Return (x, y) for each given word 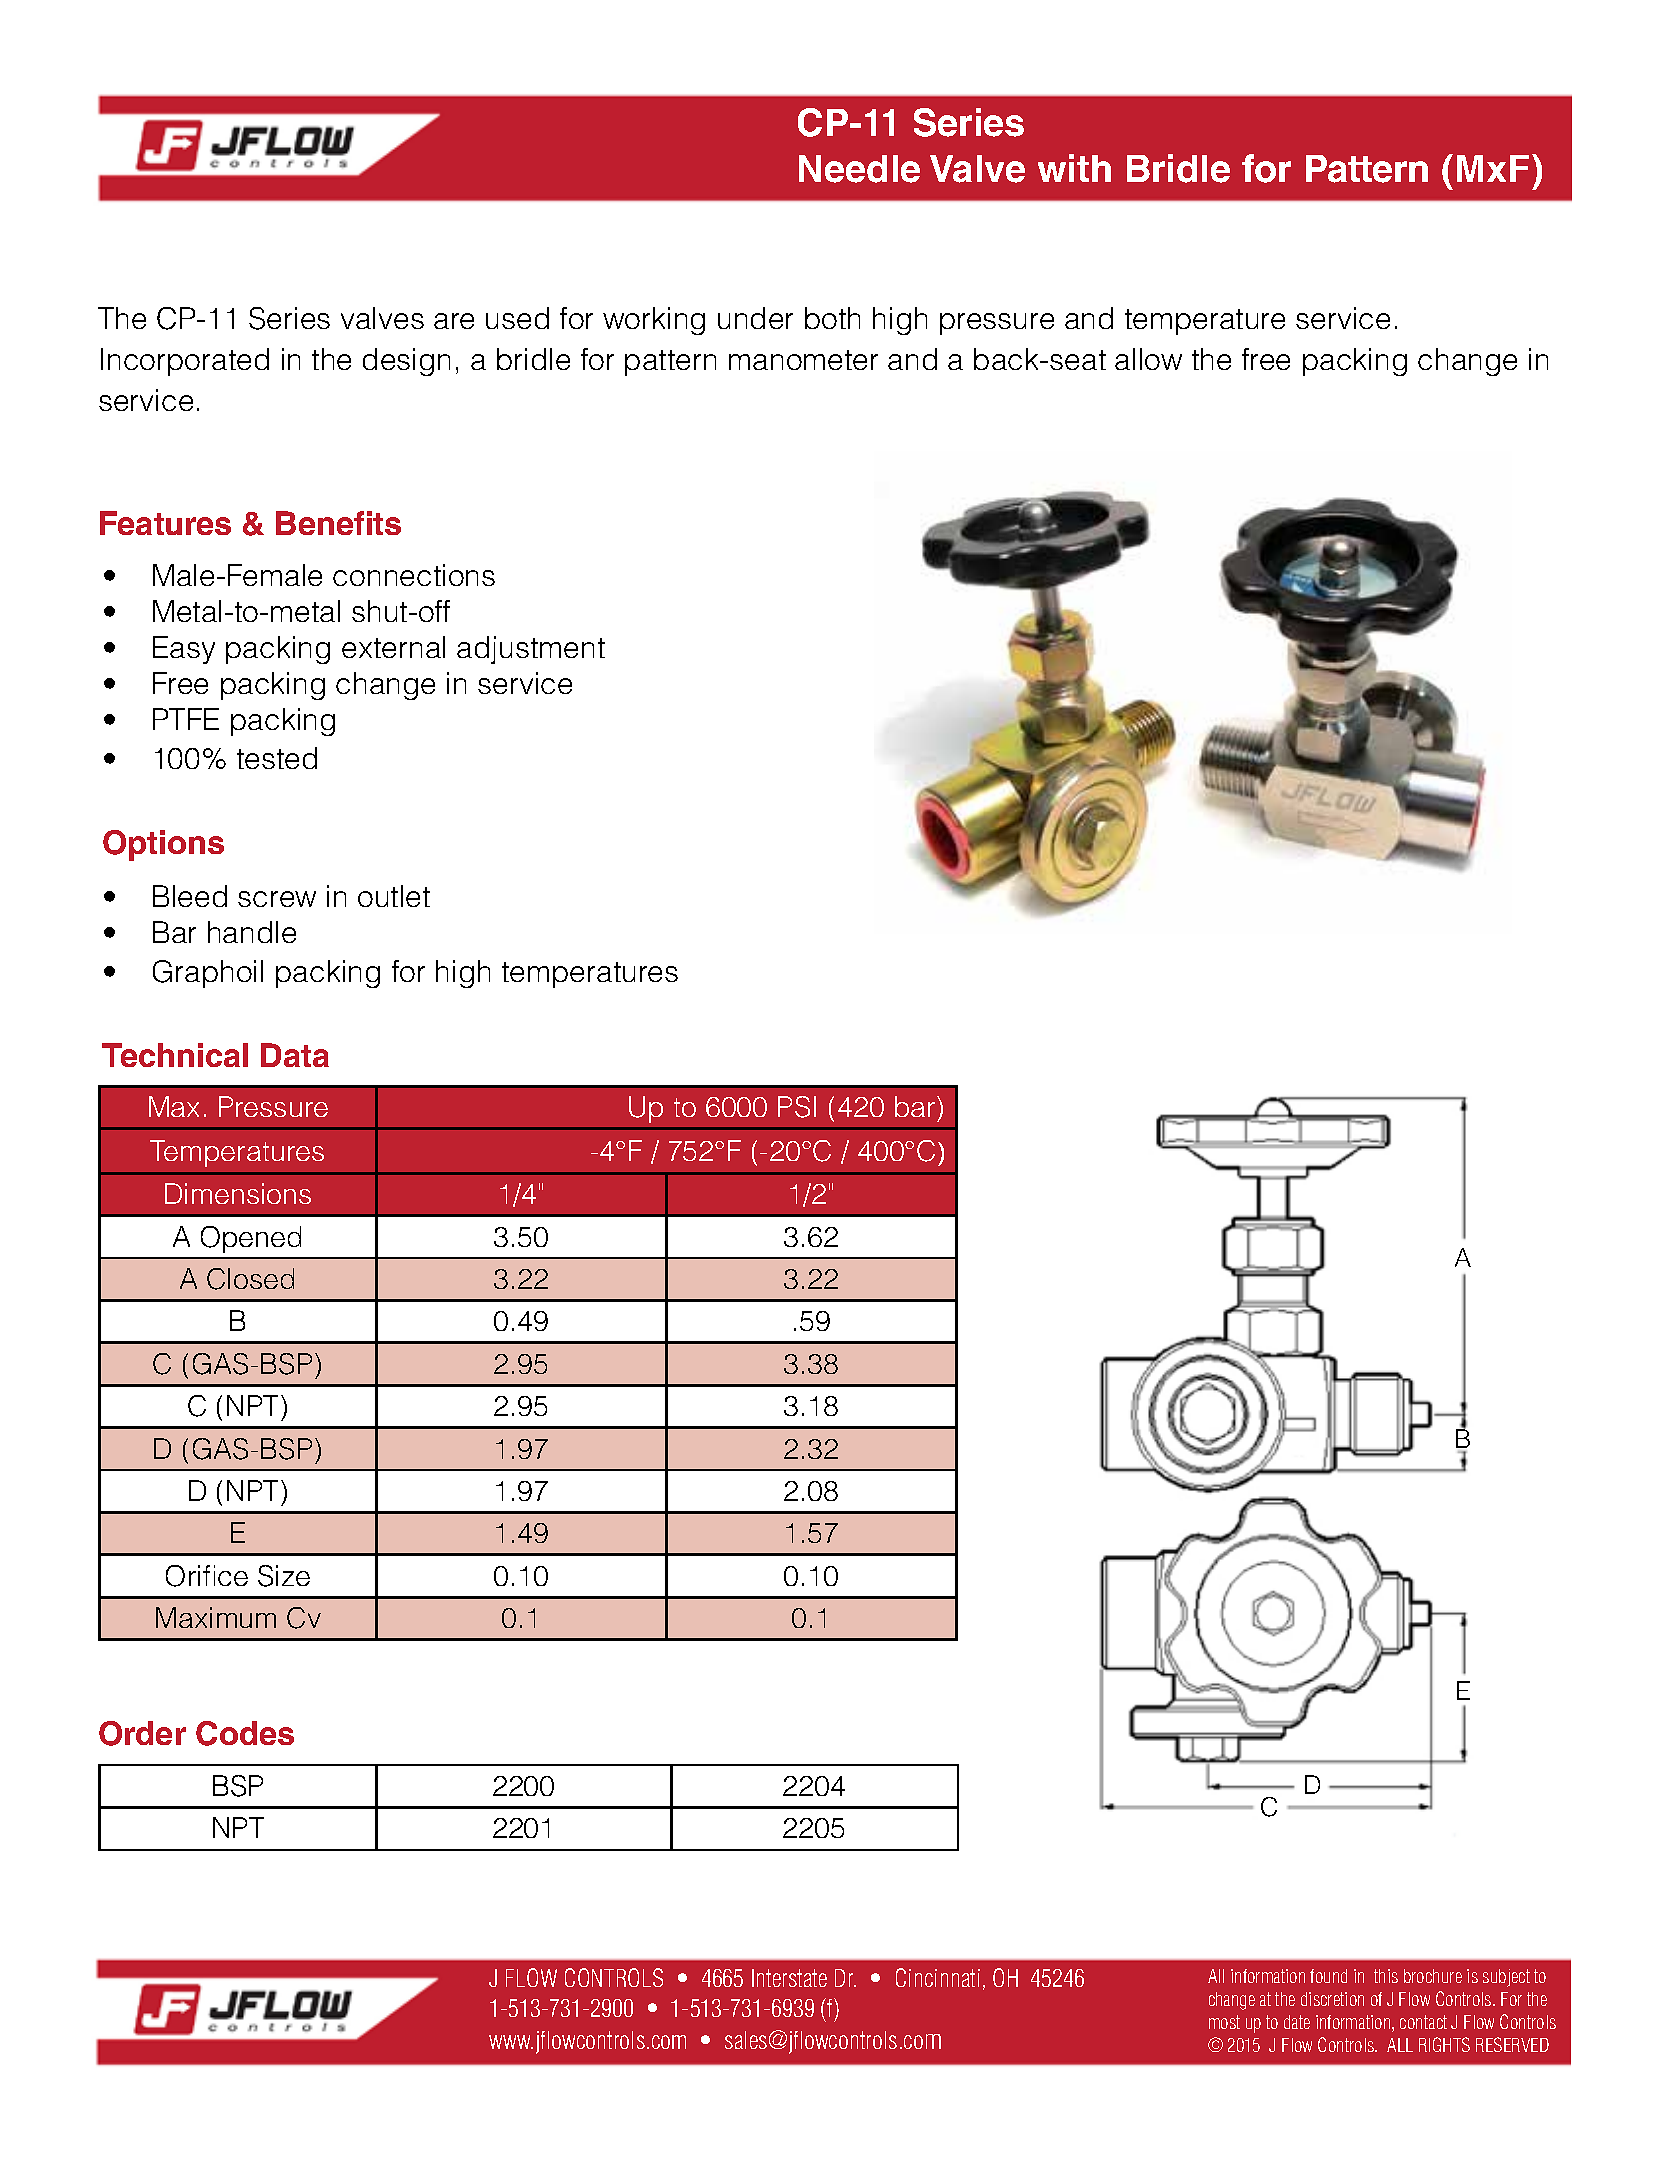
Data (295, 1055)
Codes (245, 1733)
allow (1148, 359)
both (832, 318)
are (454, 321)
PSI (797, 1107)
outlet (394, 896)
